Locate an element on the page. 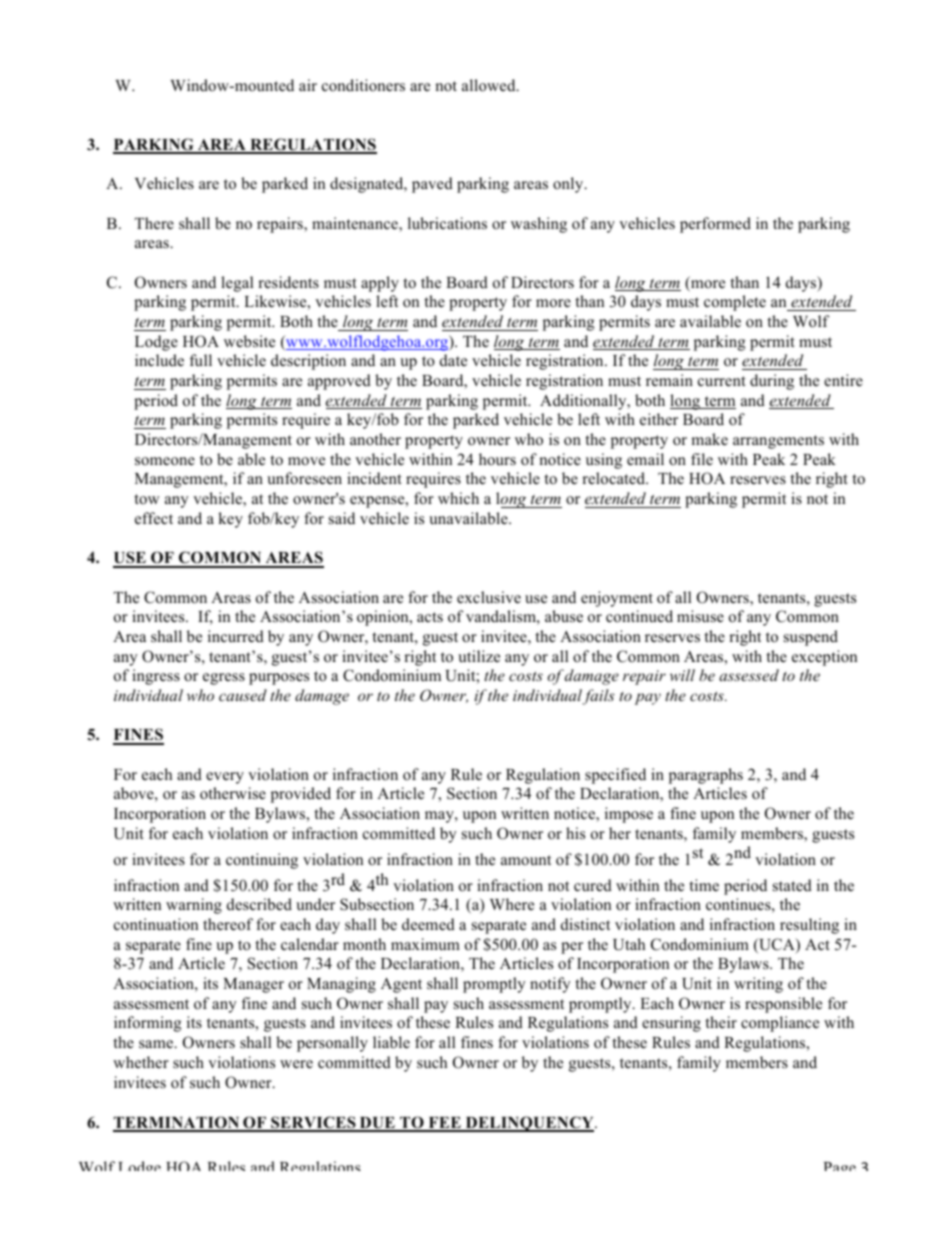 The width and height of the page is (952, 1233). allowed is located at coordinates (490, 85).
